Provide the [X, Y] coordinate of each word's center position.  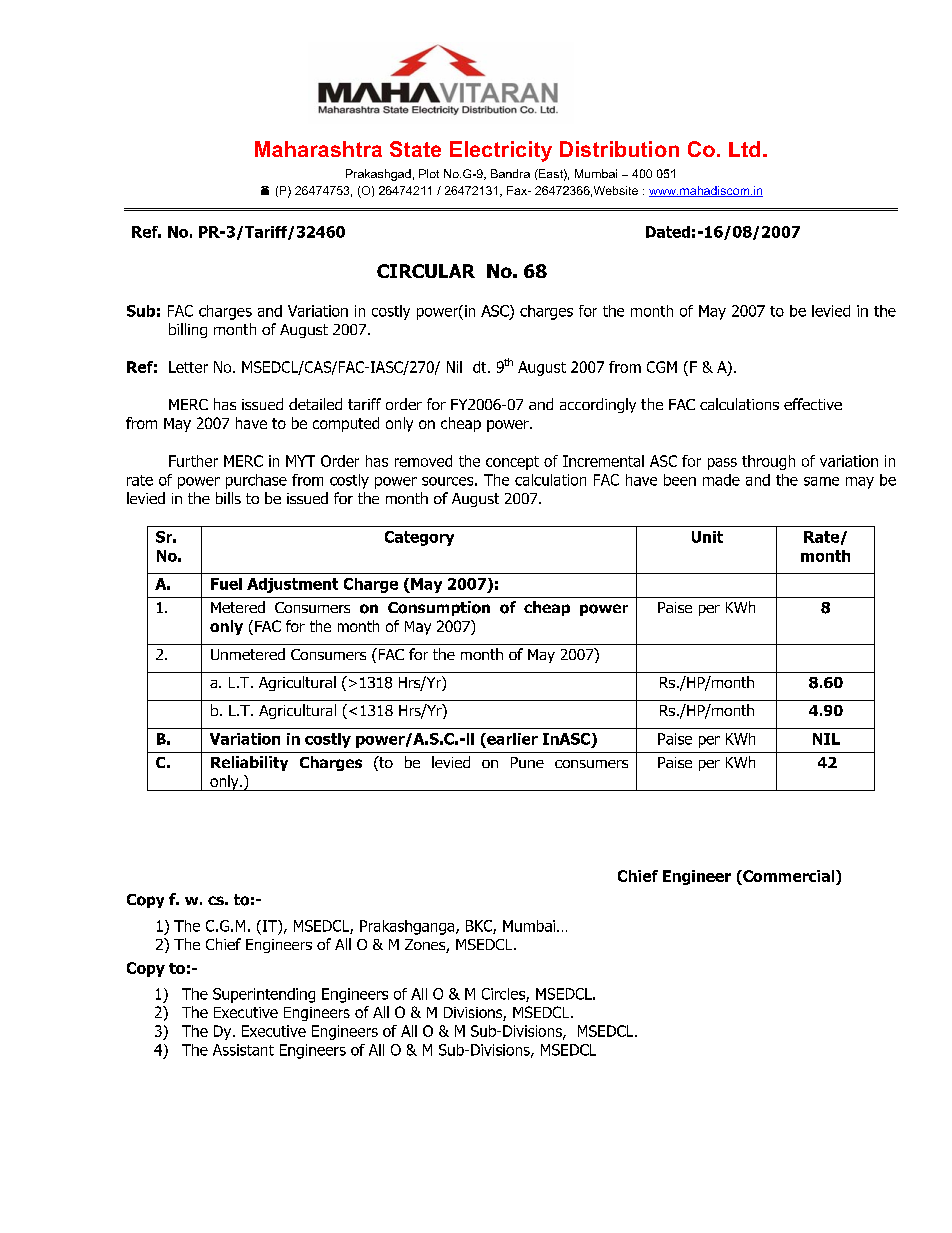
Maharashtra [318, 149]
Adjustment [292, 585]
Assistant [243, 1050]
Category [419, 538]
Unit [707, 537]
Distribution [619, 149]
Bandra [510, 173]
